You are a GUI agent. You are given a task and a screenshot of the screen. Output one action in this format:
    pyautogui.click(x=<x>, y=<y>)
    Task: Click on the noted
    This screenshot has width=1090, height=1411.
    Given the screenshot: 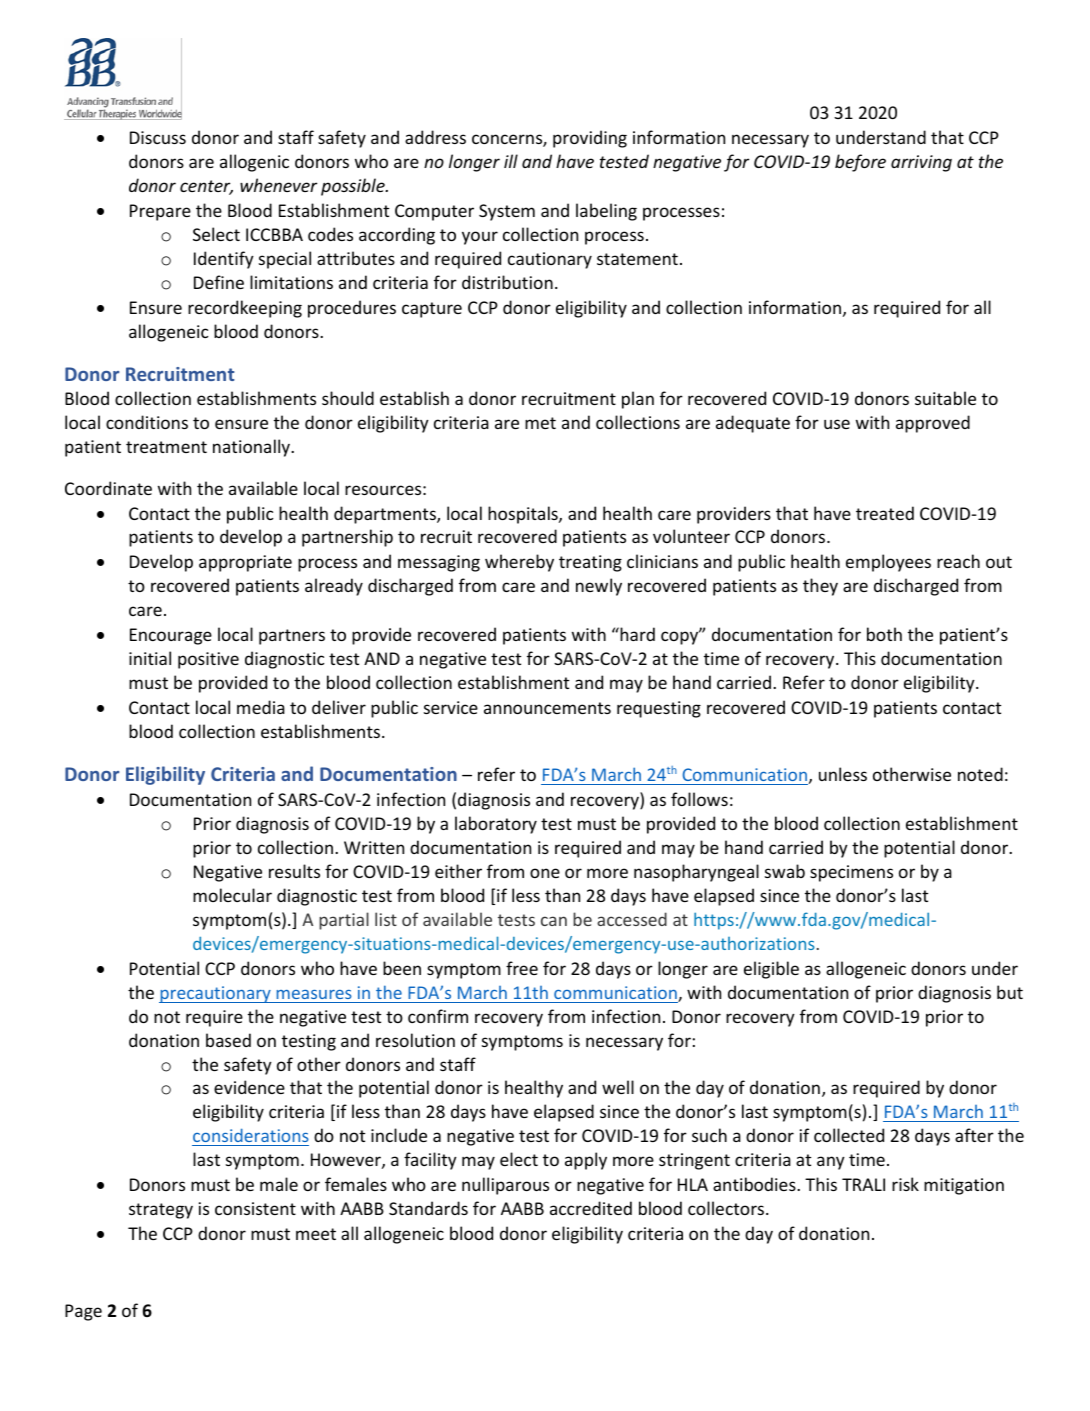 What is the action you would take?
    pyautogui.click(x=980, y=774)
